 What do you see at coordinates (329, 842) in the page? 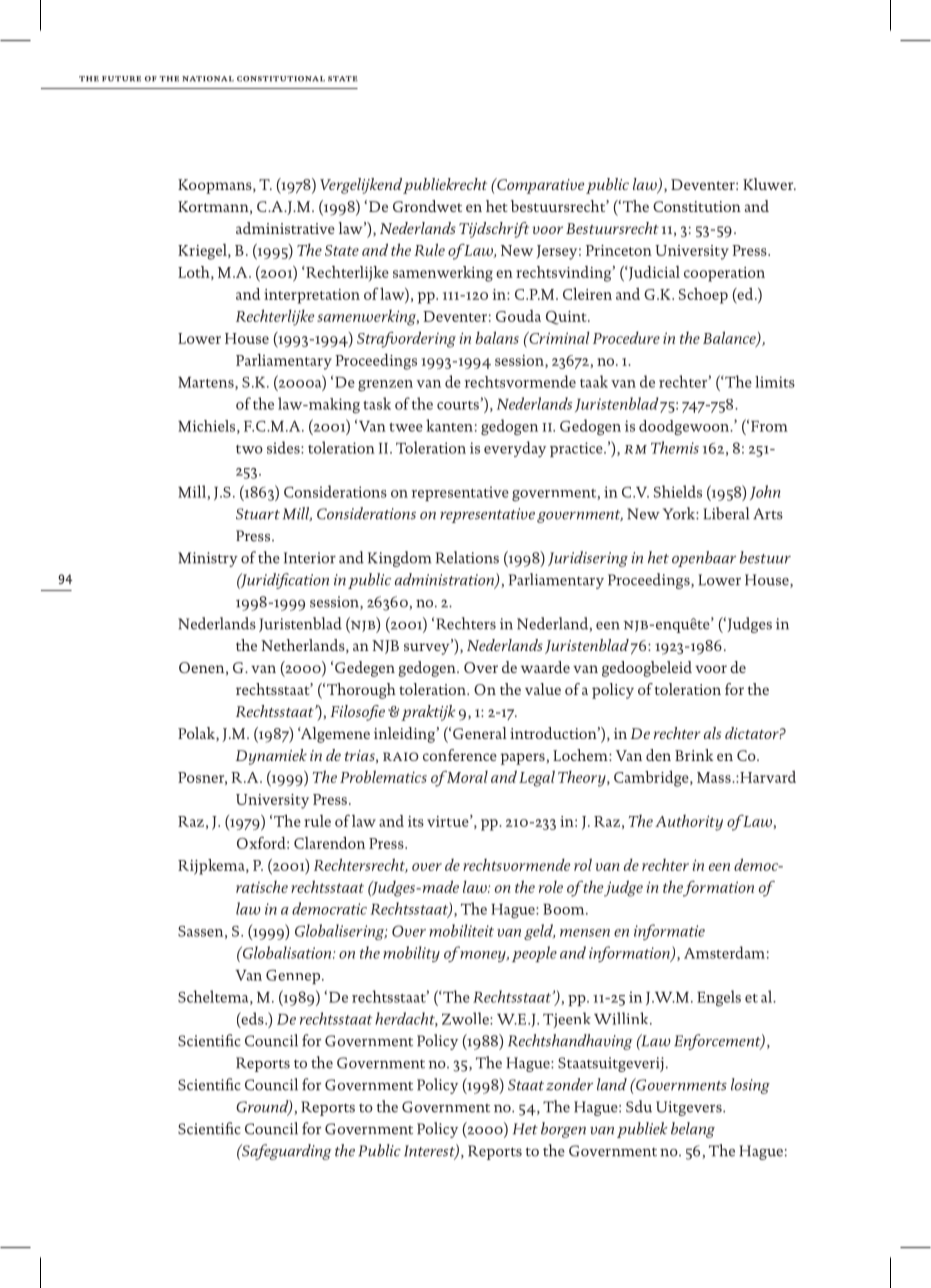
I see `Clarendon` at bounding box center [329, 842].
